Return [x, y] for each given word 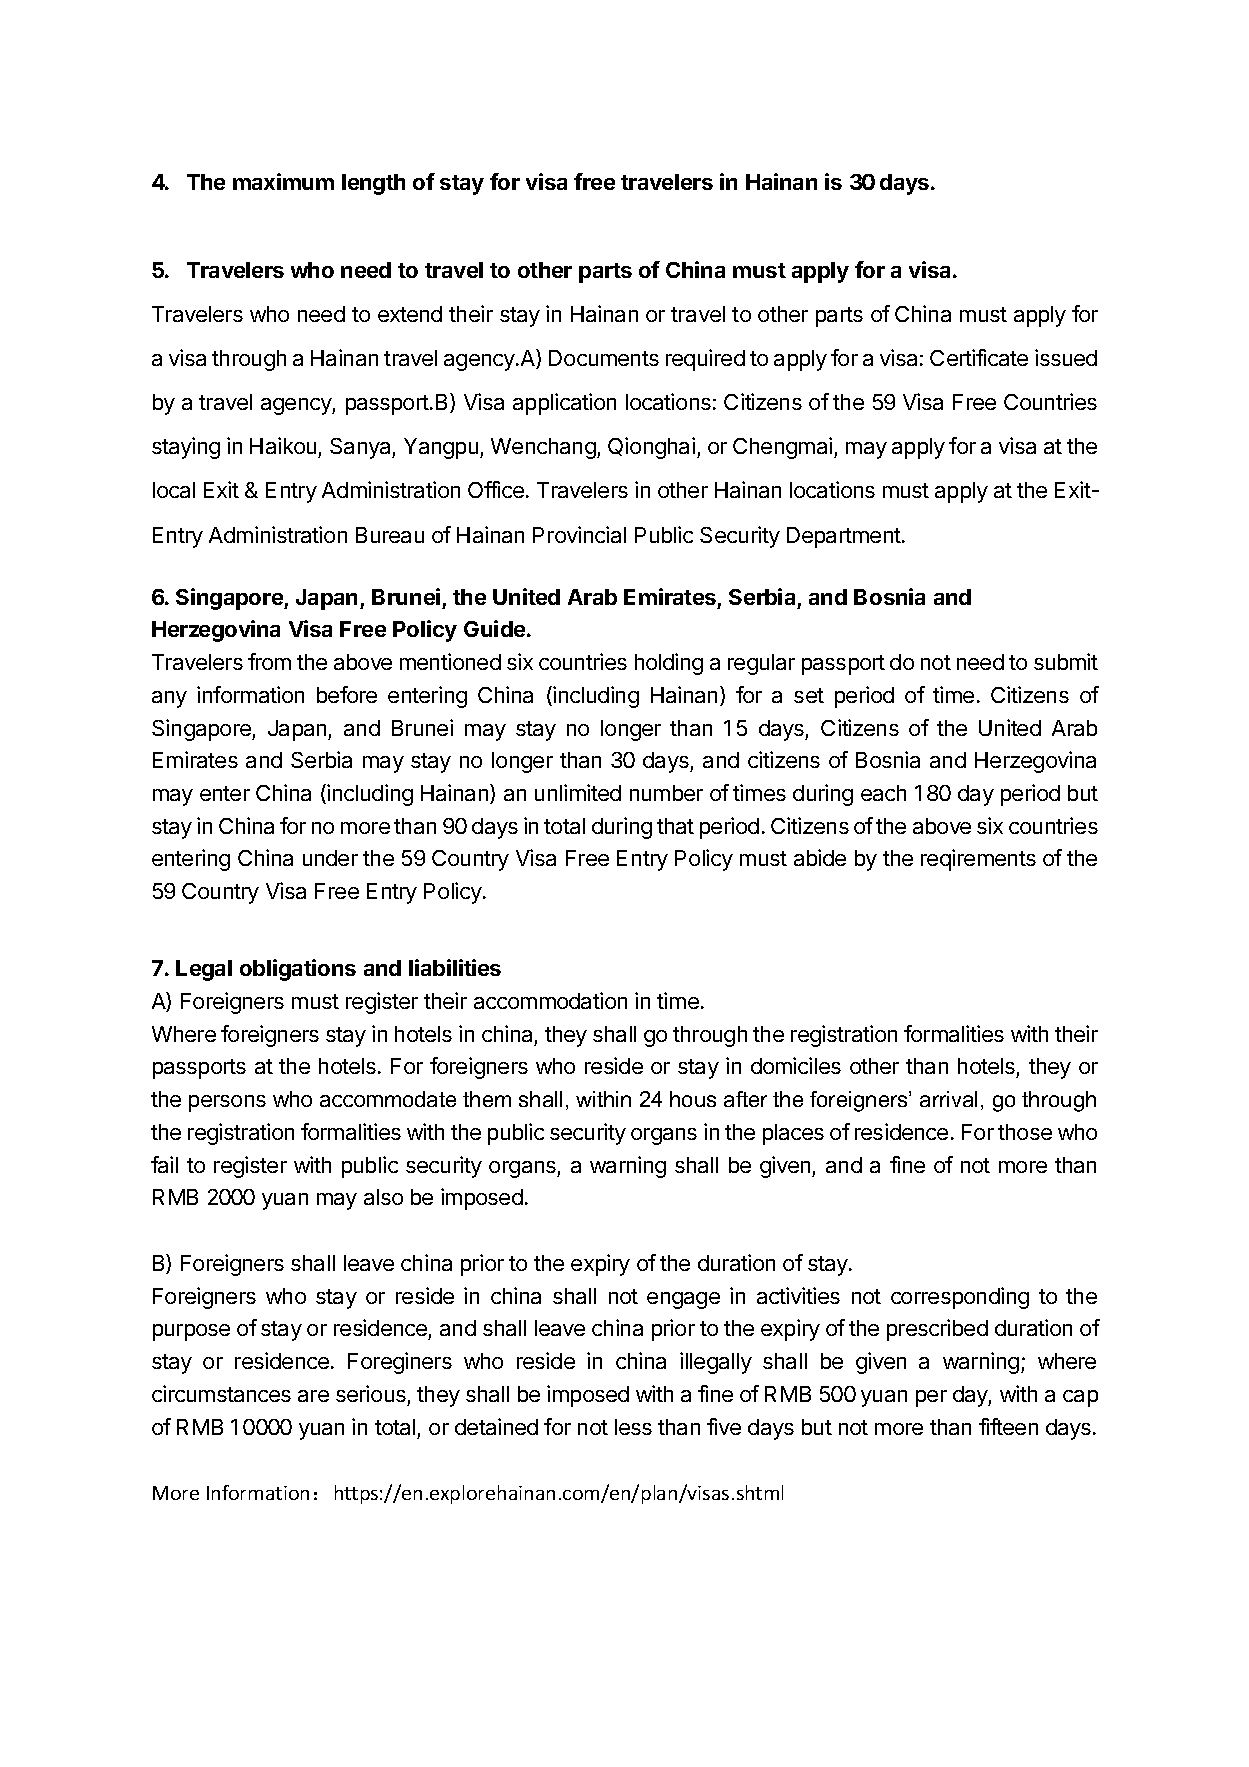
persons [227, 1103]
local [174, 490]
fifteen [1008, 1426]
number [666, 793]
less [633, 1427]
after [745, 1099]
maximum [283, 181]
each [883, 793]
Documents [604, 358]
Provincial [579, 534]
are [313, 1396]
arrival [948, 1099]
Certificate [979, 357]
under [330, 858]
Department [845, 537]
